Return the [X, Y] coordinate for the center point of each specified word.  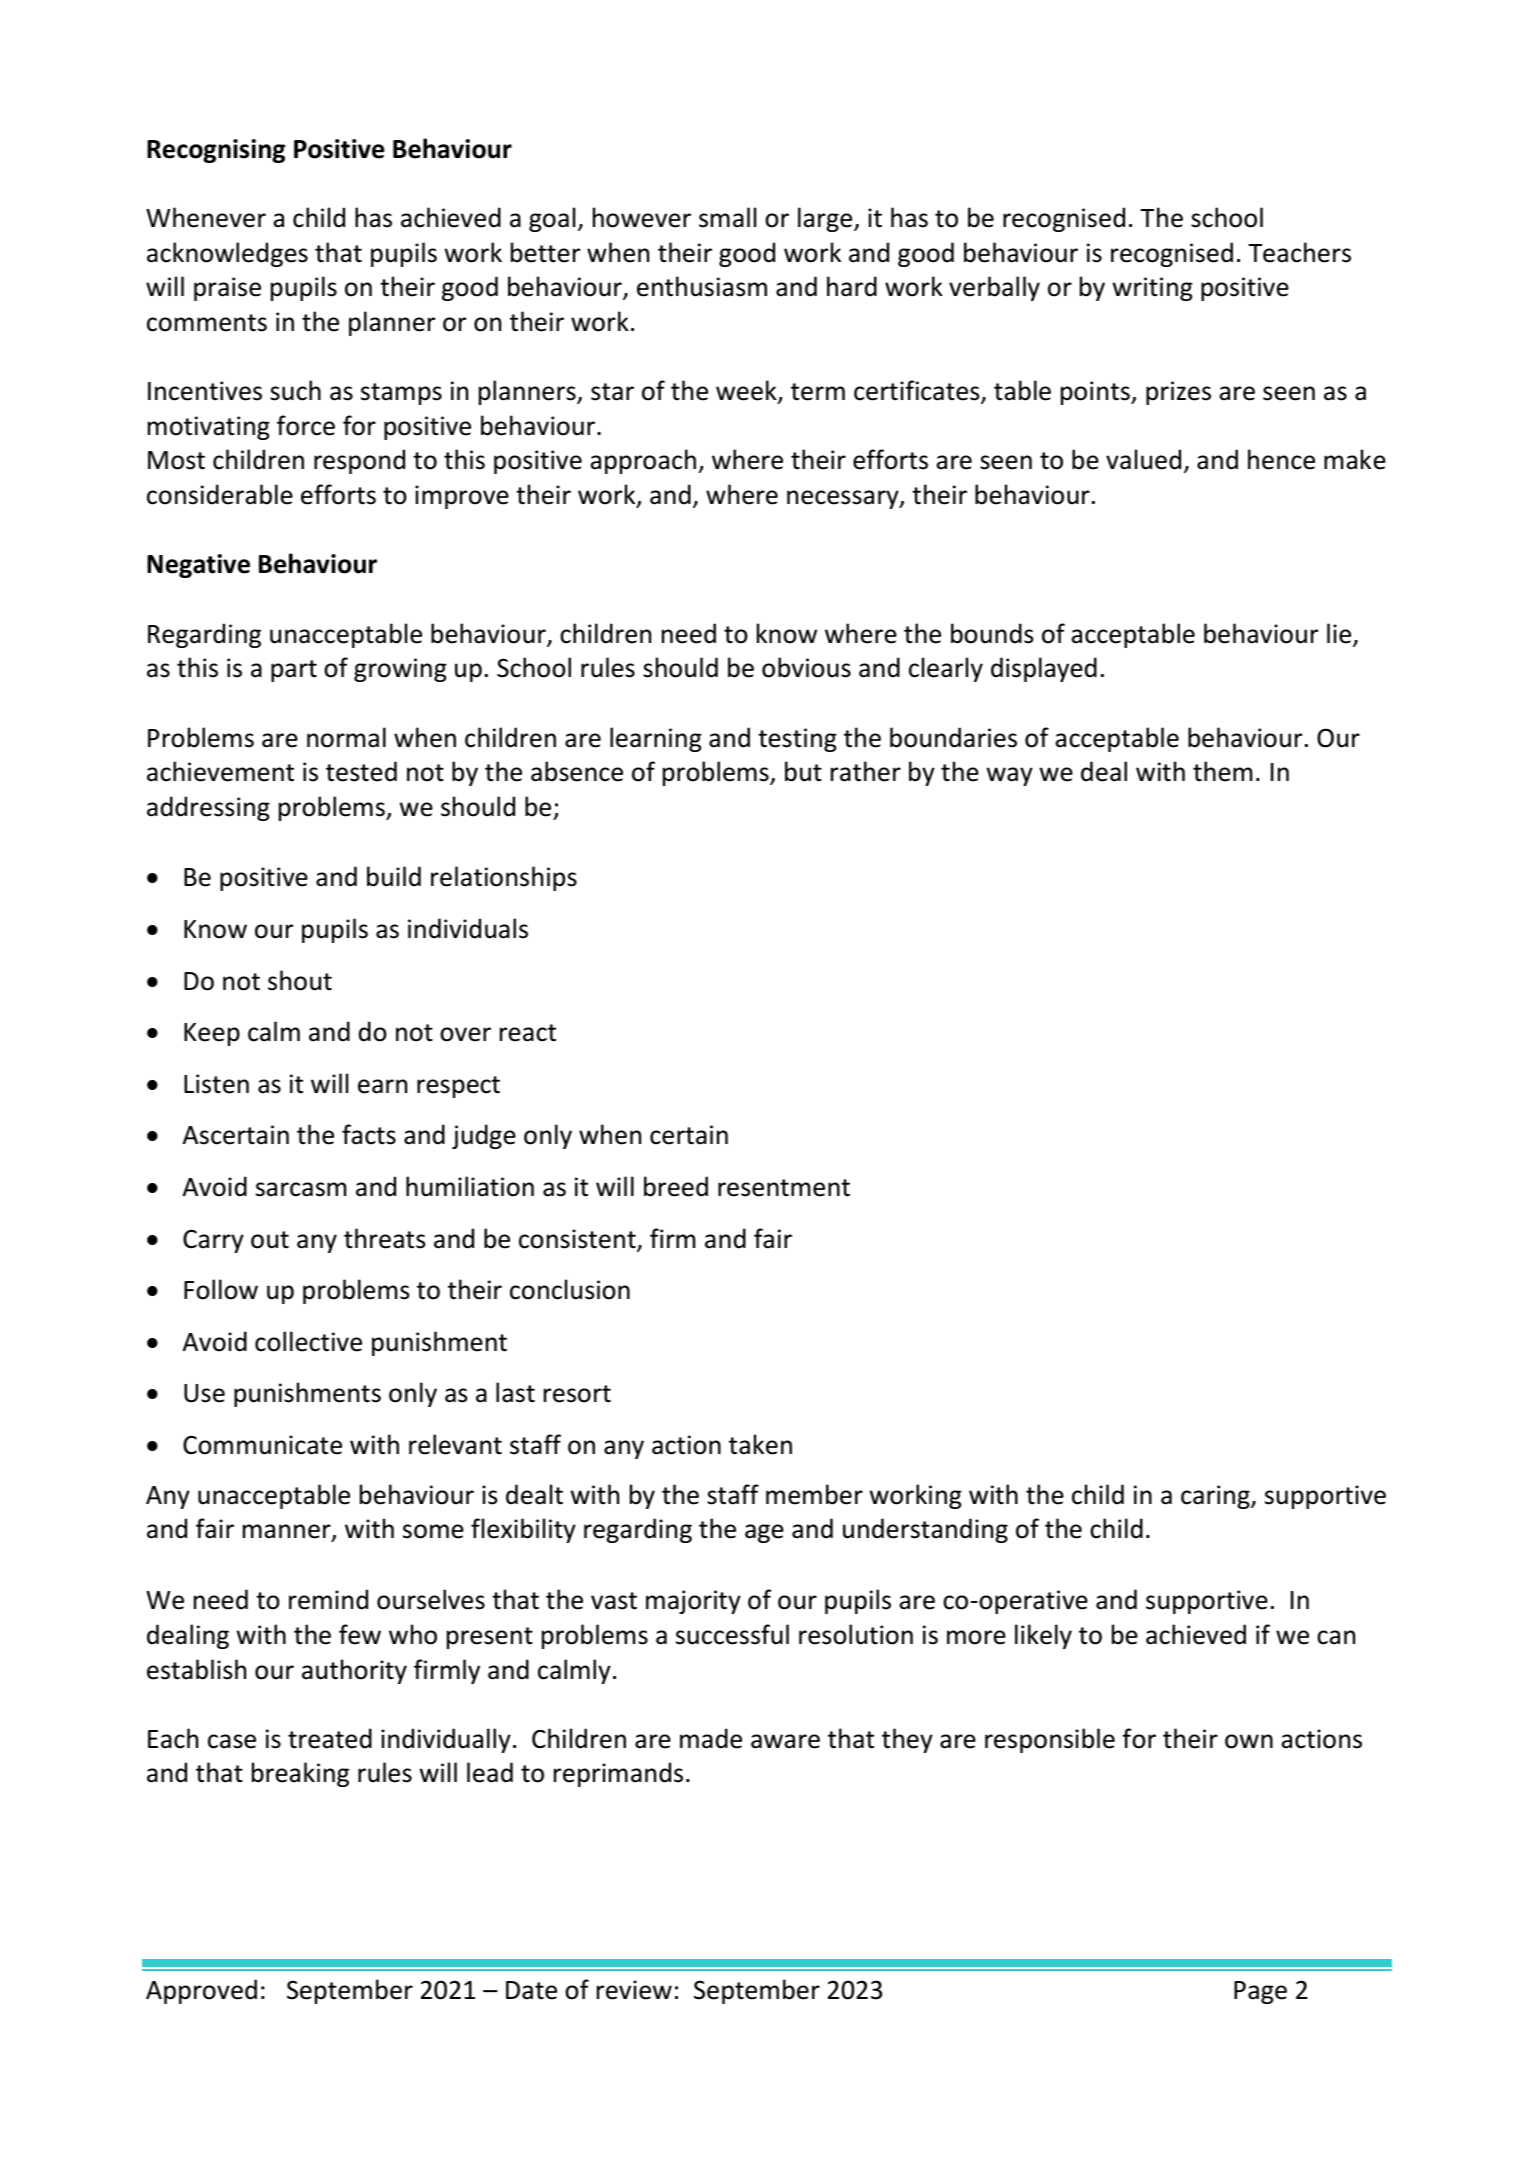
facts [369, 1134]
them [1222, 771]
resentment [784, 1188]
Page [1260, 1992]
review [634, 1990]
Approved [201, 1991]
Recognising [216, 151]
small [727, 217]
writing [1153, 289]
